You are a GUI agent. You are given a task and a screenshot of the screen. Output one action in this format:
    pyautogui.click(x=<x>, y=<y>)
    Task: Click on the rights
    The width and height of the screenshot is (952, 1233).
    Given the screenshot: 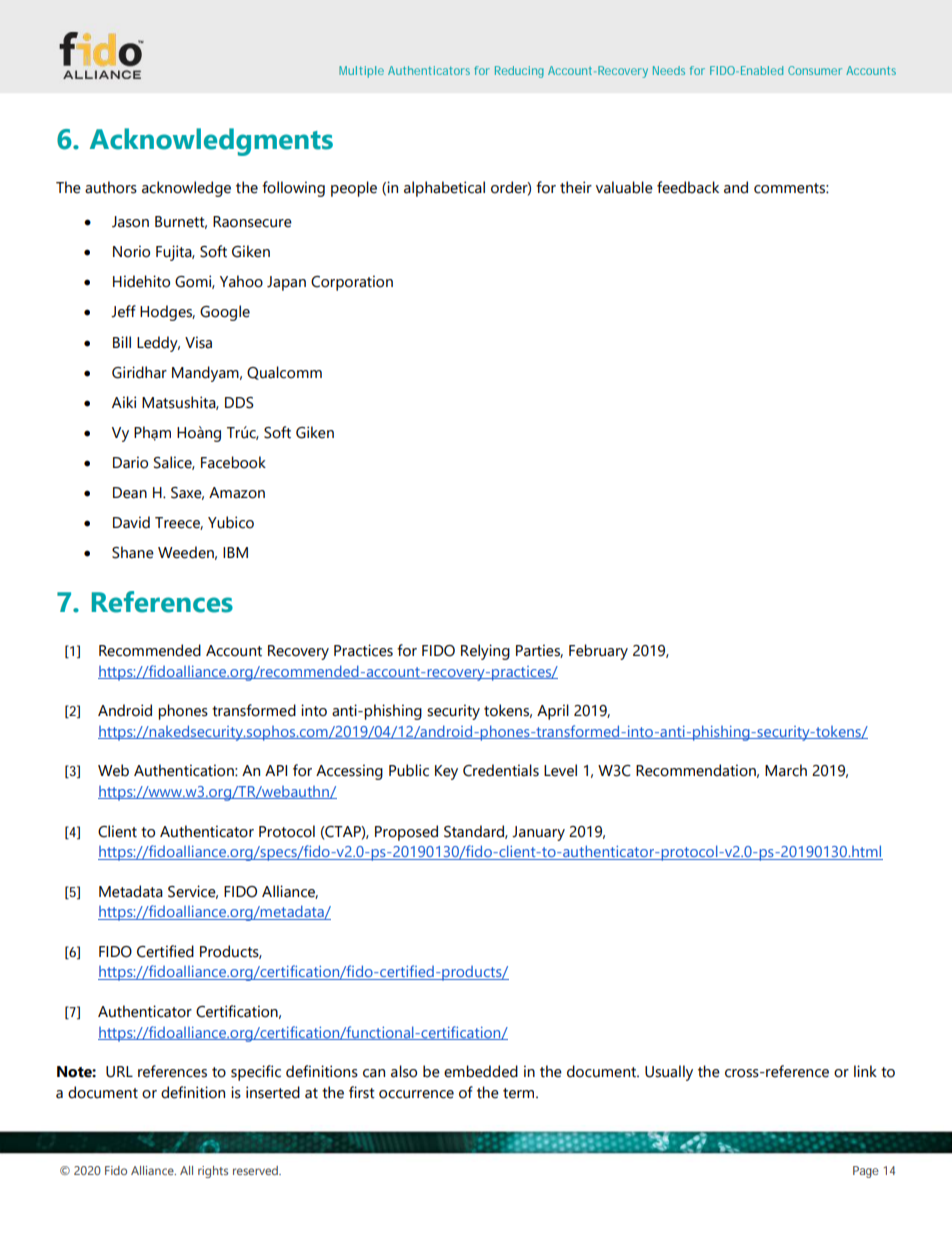 What is the action you would take?
    pyautogui.click(x=213, y=1172)
